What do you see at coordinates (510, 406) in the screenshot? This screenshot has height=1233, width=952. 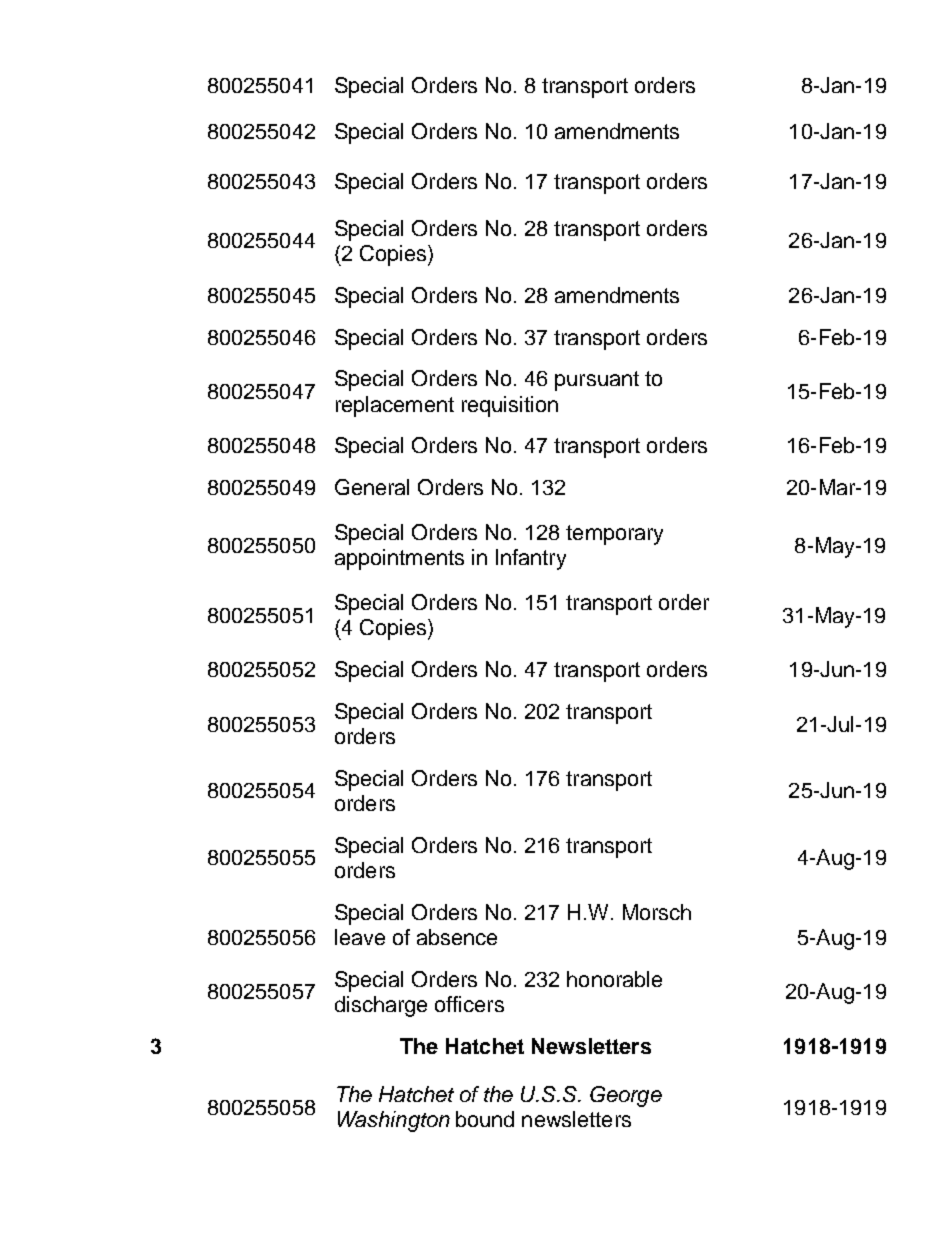 I see `requisition` at bounding box center [510, 406].
